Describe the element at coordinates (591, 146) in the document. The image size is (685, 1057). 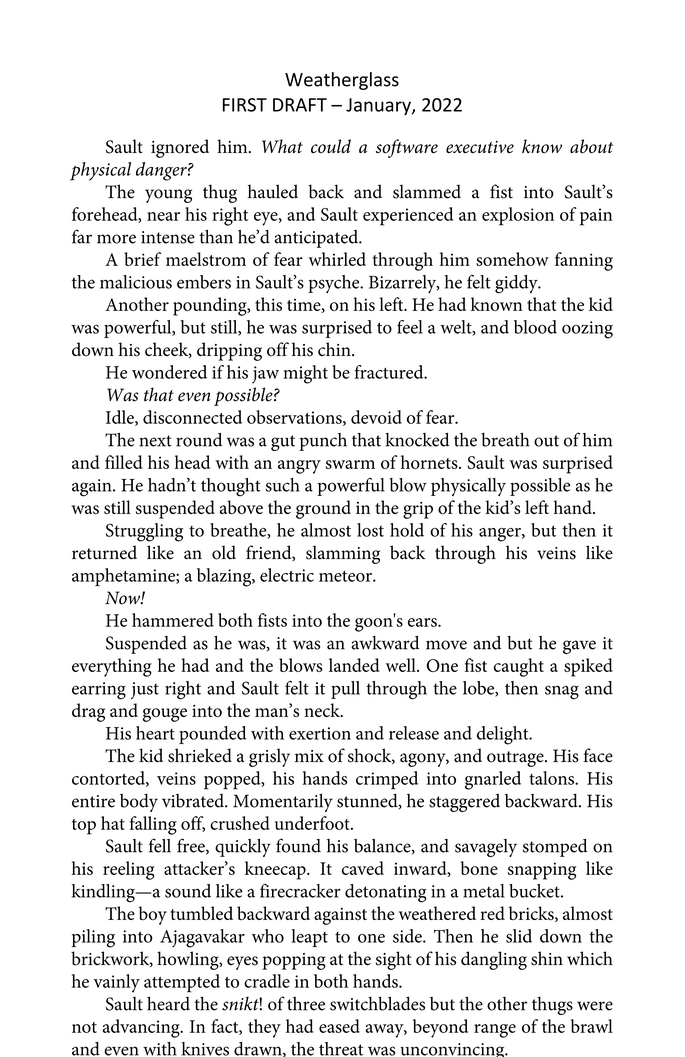
I see `about` at that location.
